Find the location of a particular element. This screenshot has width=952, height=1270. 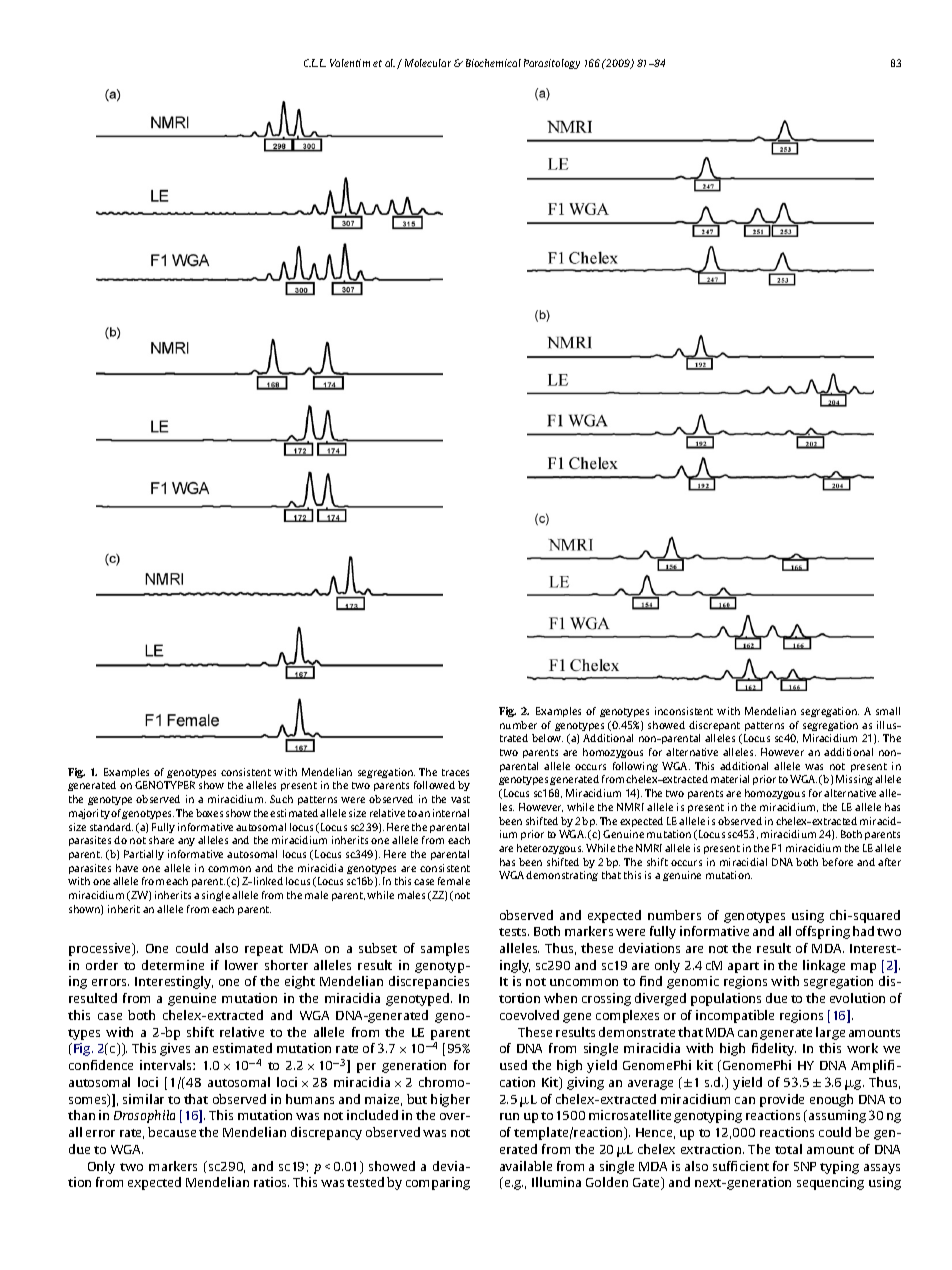

because is located at coordinates (172, 1132).
